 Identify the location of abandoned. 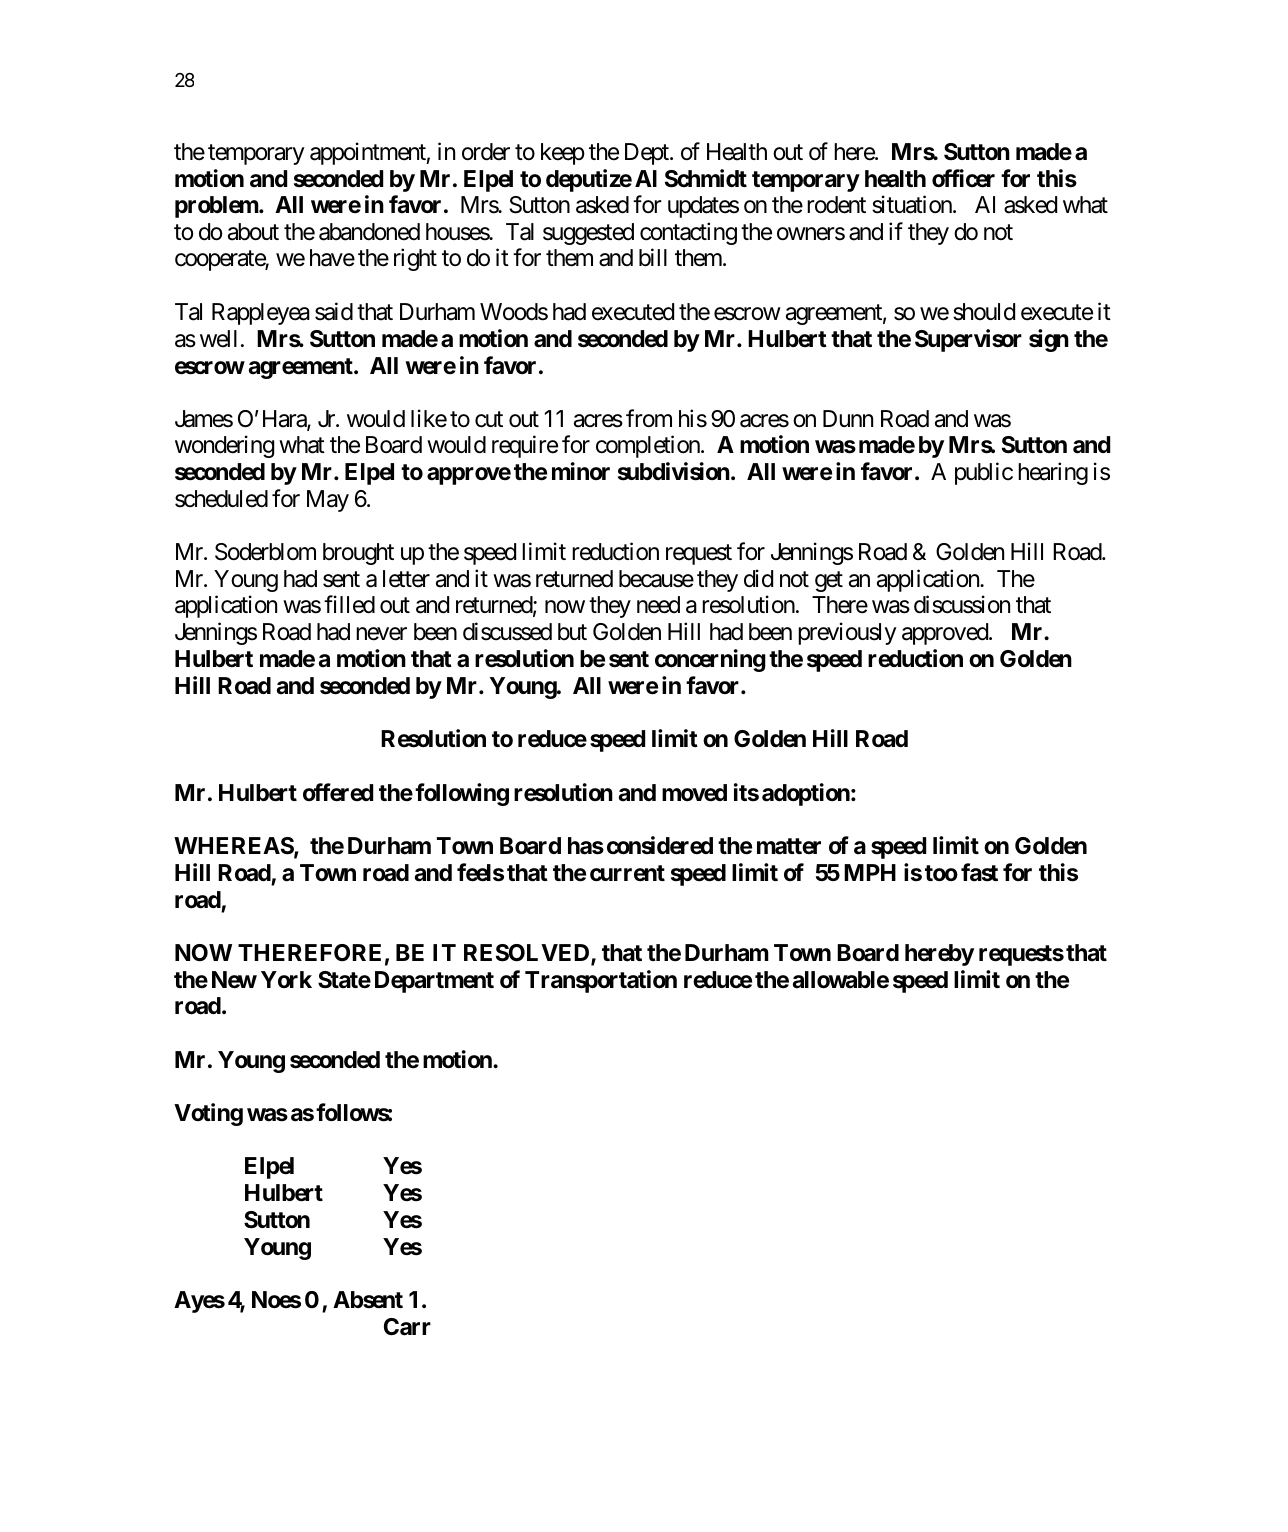
(369, 232).
